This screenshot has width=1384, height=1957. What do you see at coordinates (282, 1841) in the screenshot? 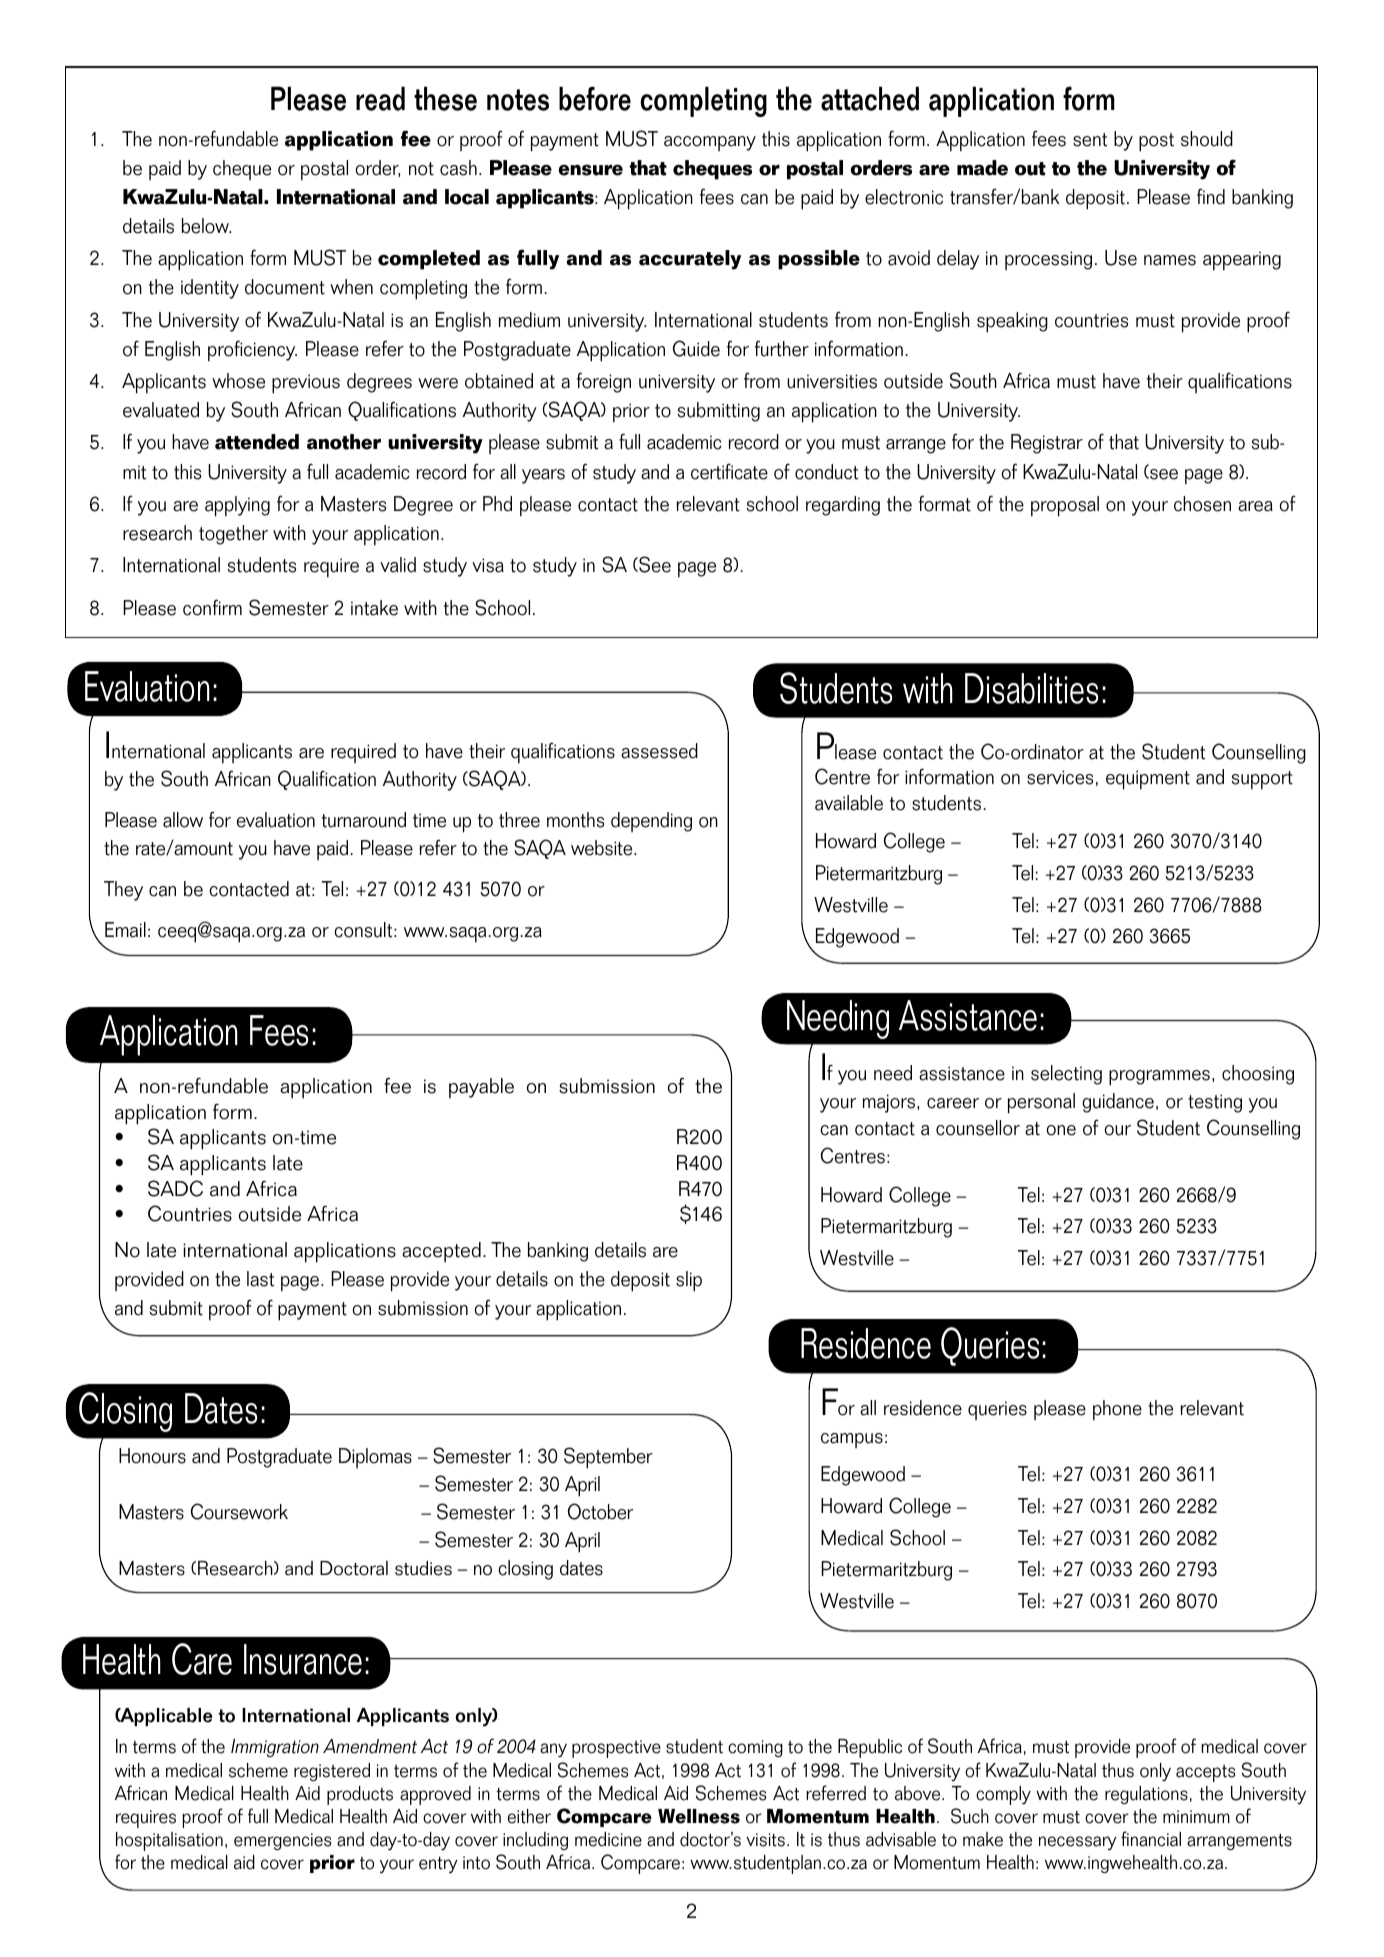
I see `emergencies` at bounding box center [282, 1841].
